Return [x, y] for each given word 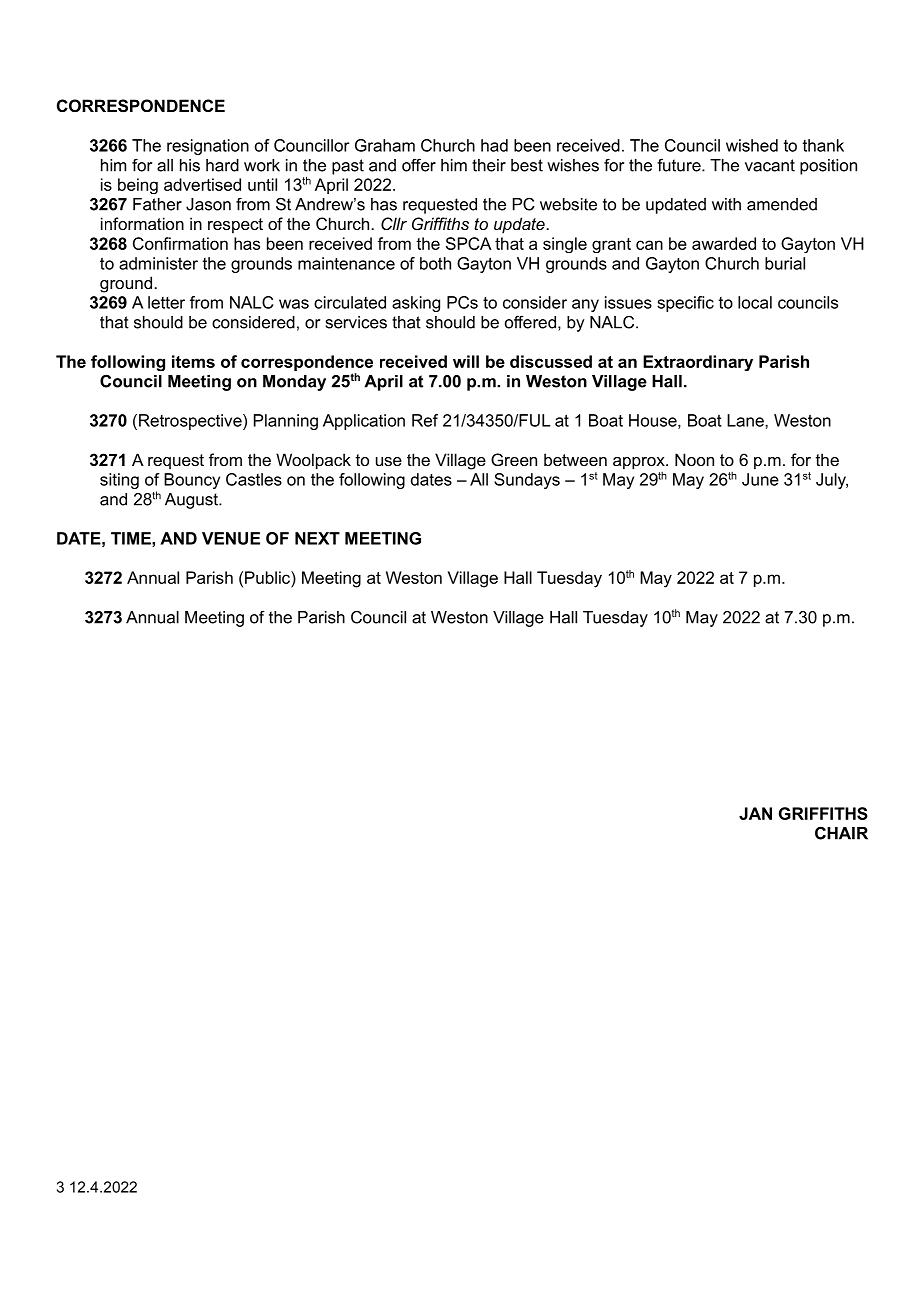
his [190, 165]
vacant [770, 165]
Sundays [527, 481]
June [760, 479]
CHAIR [841, 833]
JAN [755, 813]
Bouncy [192, 481]
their [489, 165]
